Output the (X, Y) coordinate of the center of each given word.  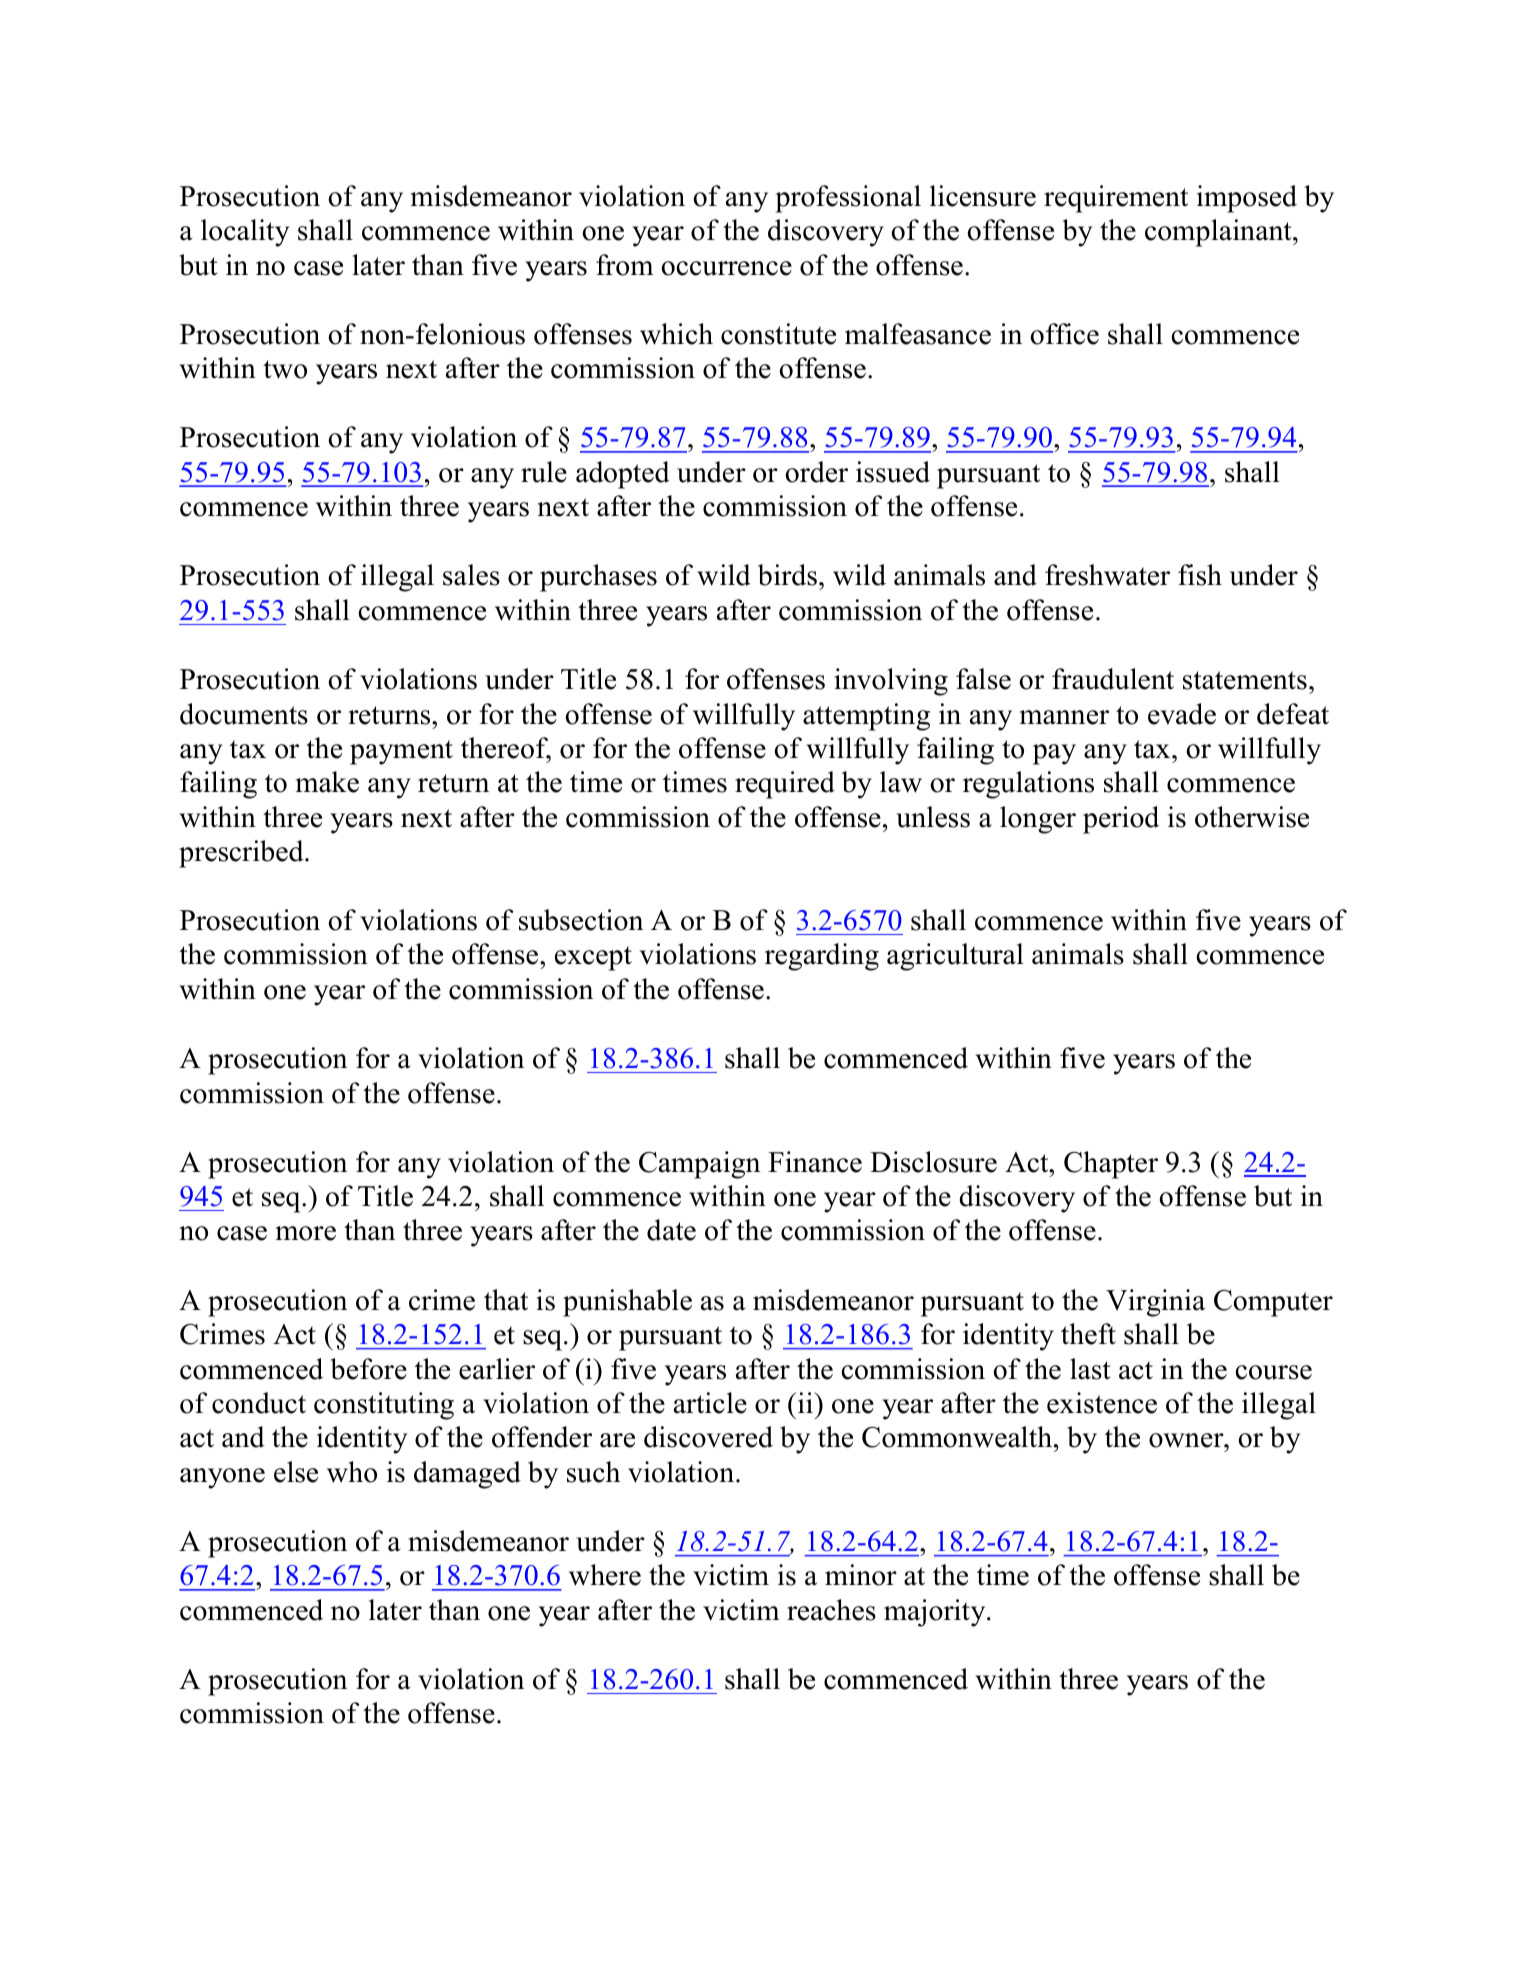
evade (1182, 714)
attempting (866, 717)
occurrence (726, 268)
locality (245, 233)
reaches (831, 1610)
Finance (815, 1162)
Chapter (1111, 1165)
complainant (1219, 233)
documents (244, 714)
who (352, 1472)
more (306, 1233)
